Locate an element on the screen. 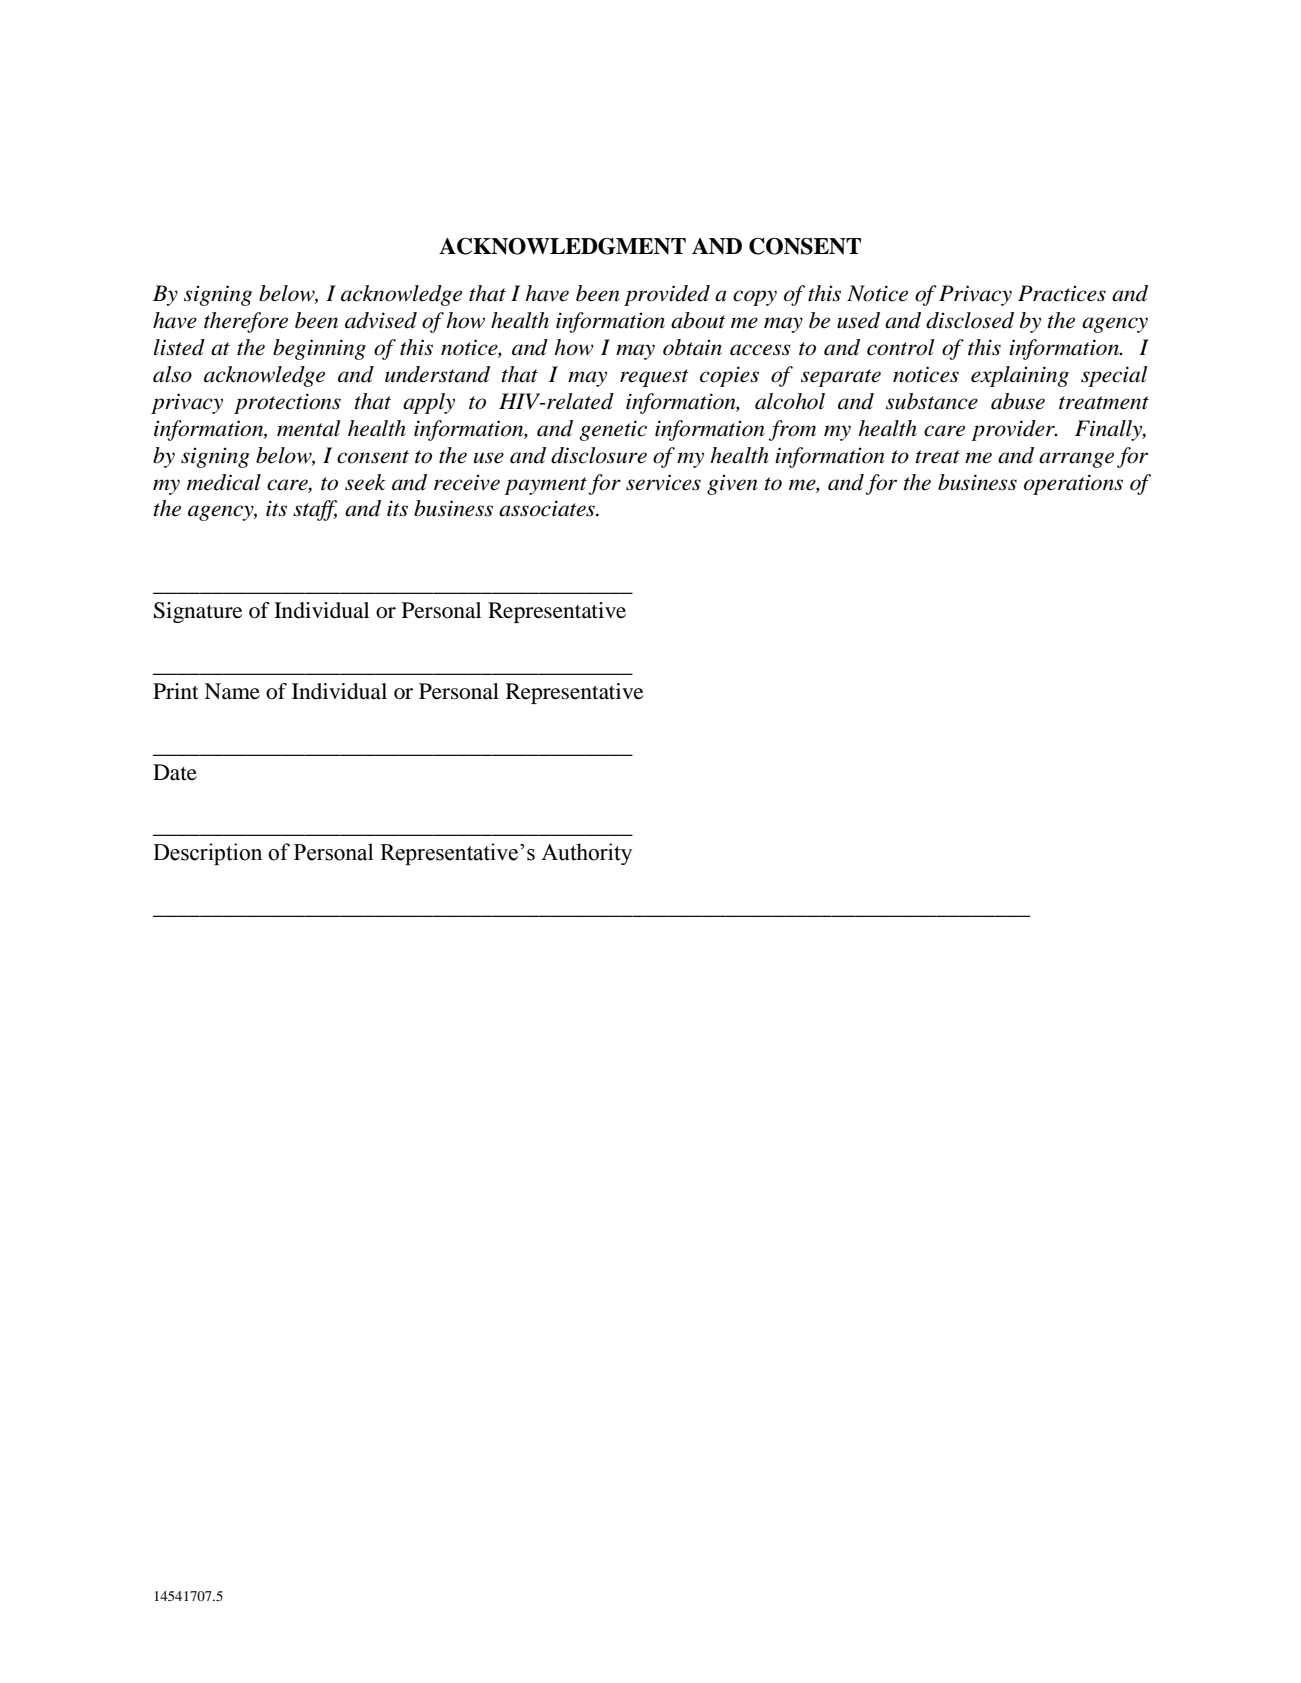 This screenshot has width=1301, height=1683. Description is located at coordinates (207, 854).
